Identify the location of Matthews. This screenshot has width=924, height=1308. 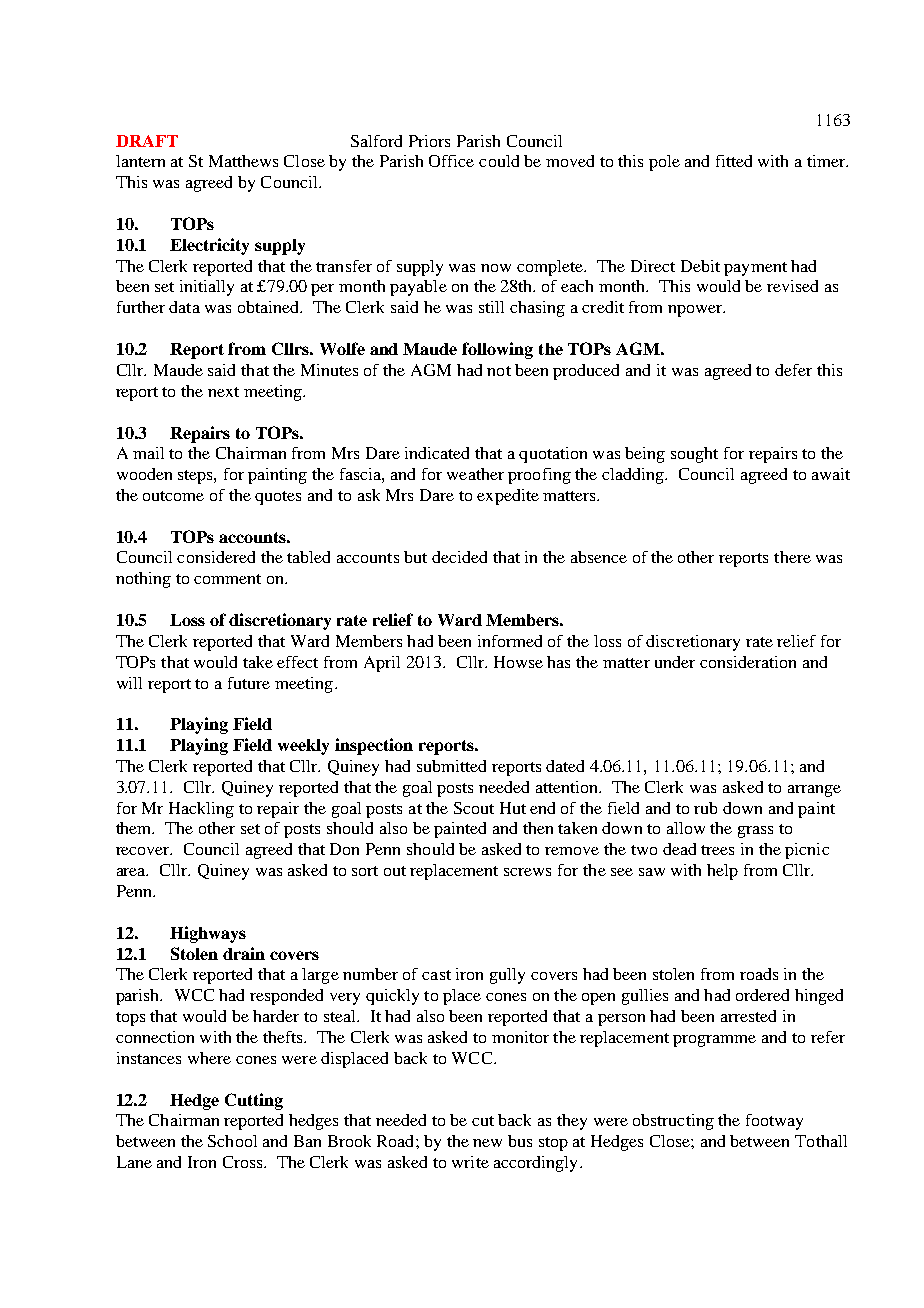
(243, 161).
